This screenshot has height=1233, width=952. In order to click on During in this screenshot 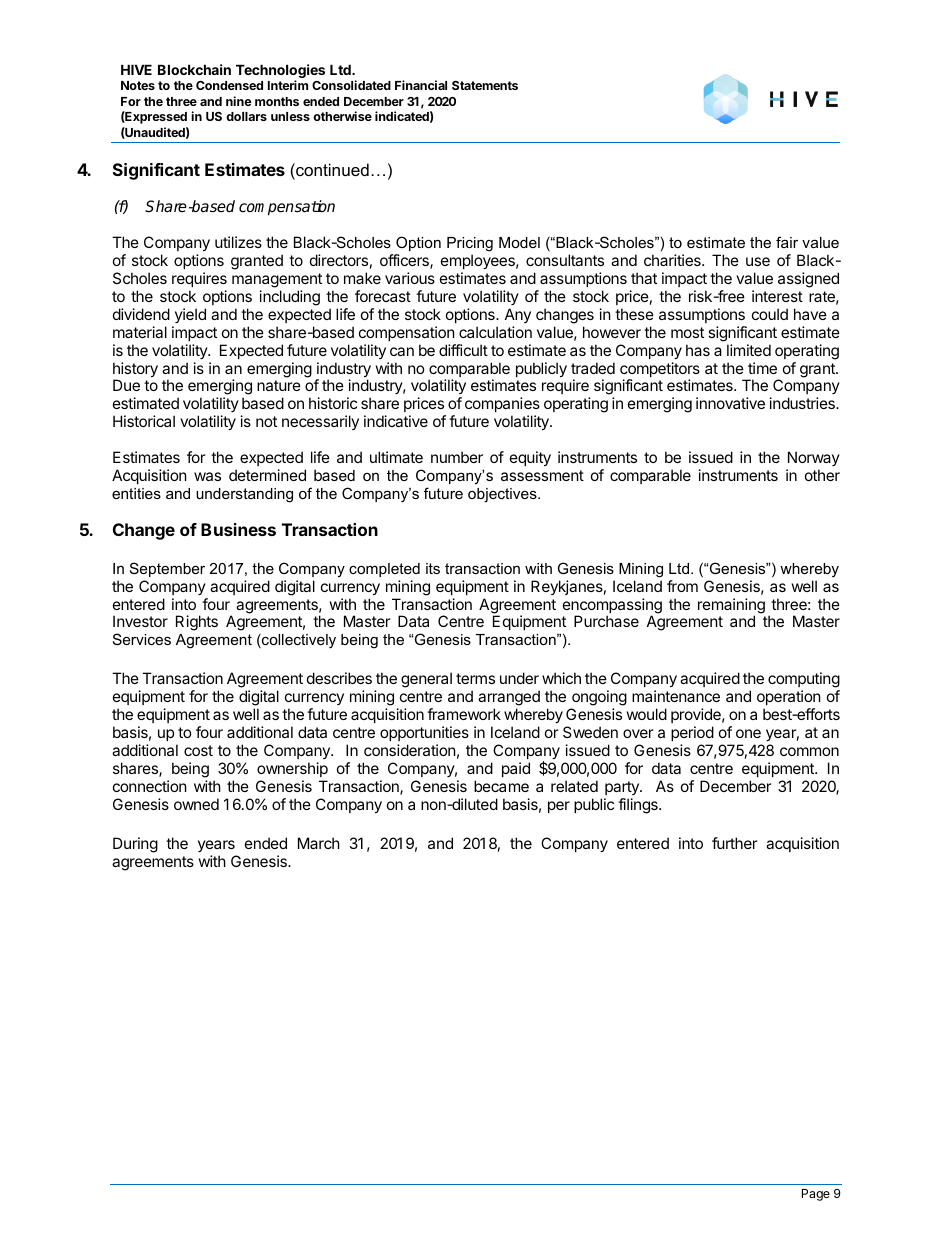, I will do `click(135, 845)`.
